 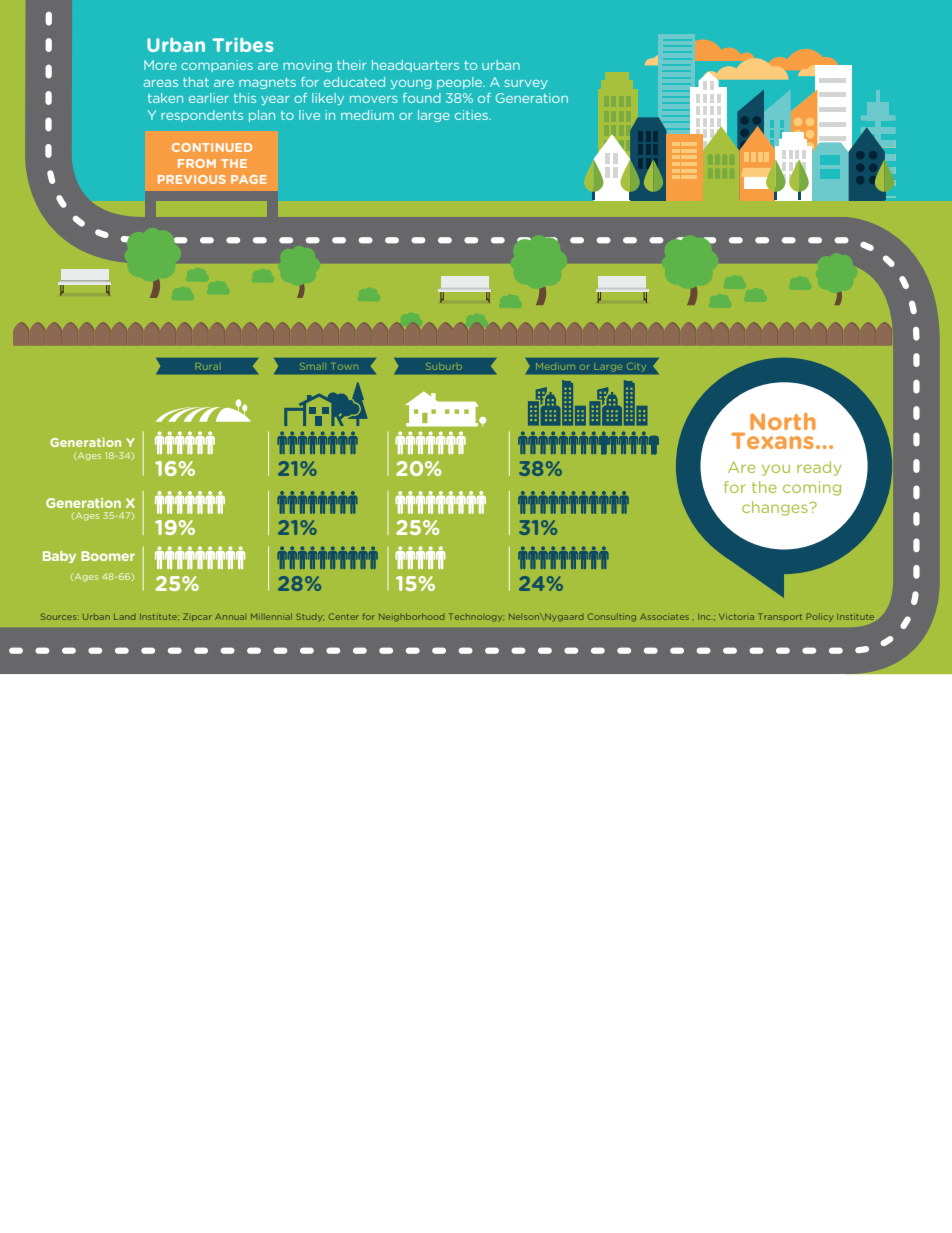 What do you see at coordinates (526, 84) in the document?
I see `survey` at bounding box center [526, 84].
